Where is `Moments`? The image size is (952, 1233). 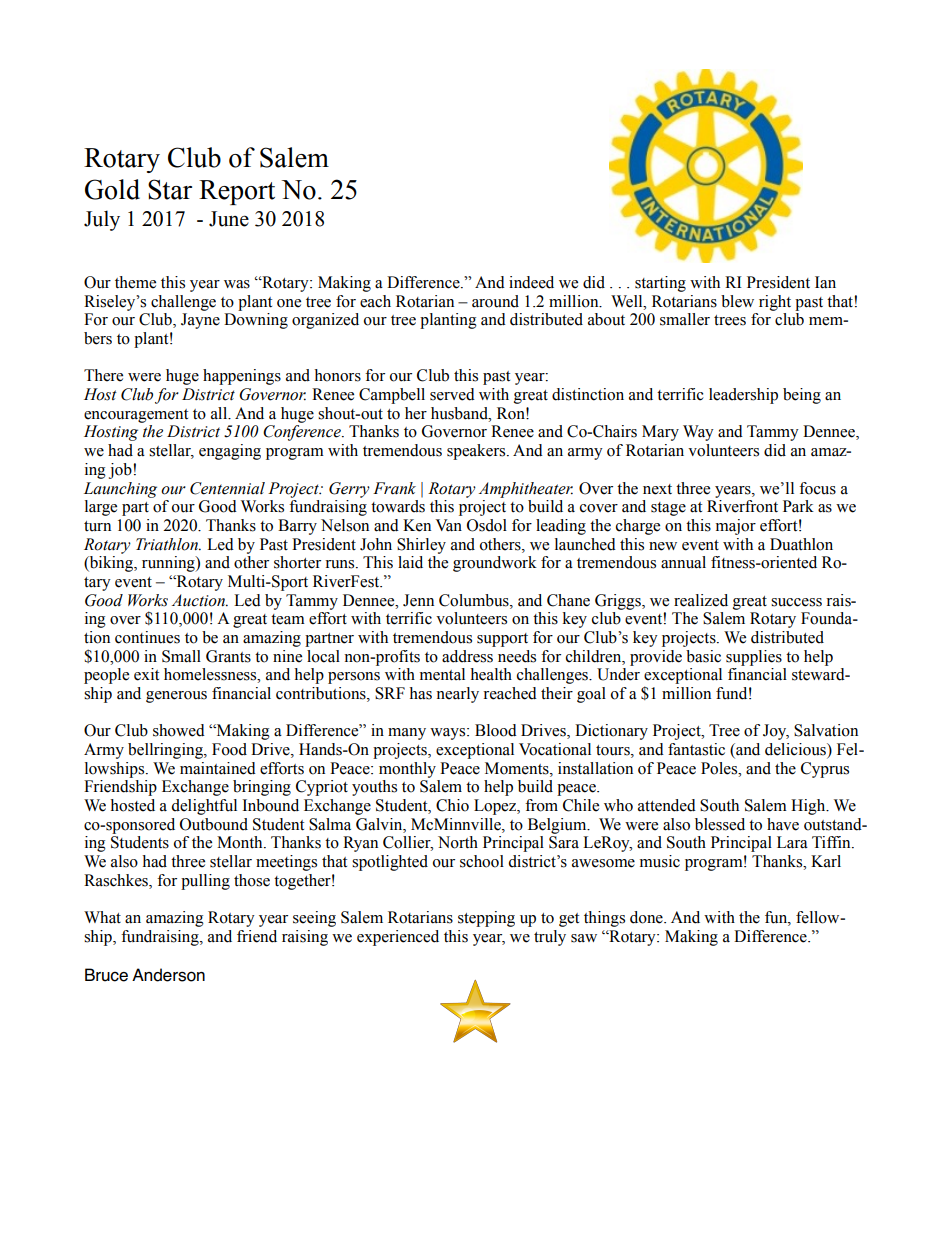
Moments is located at coordinates (518, 768).
